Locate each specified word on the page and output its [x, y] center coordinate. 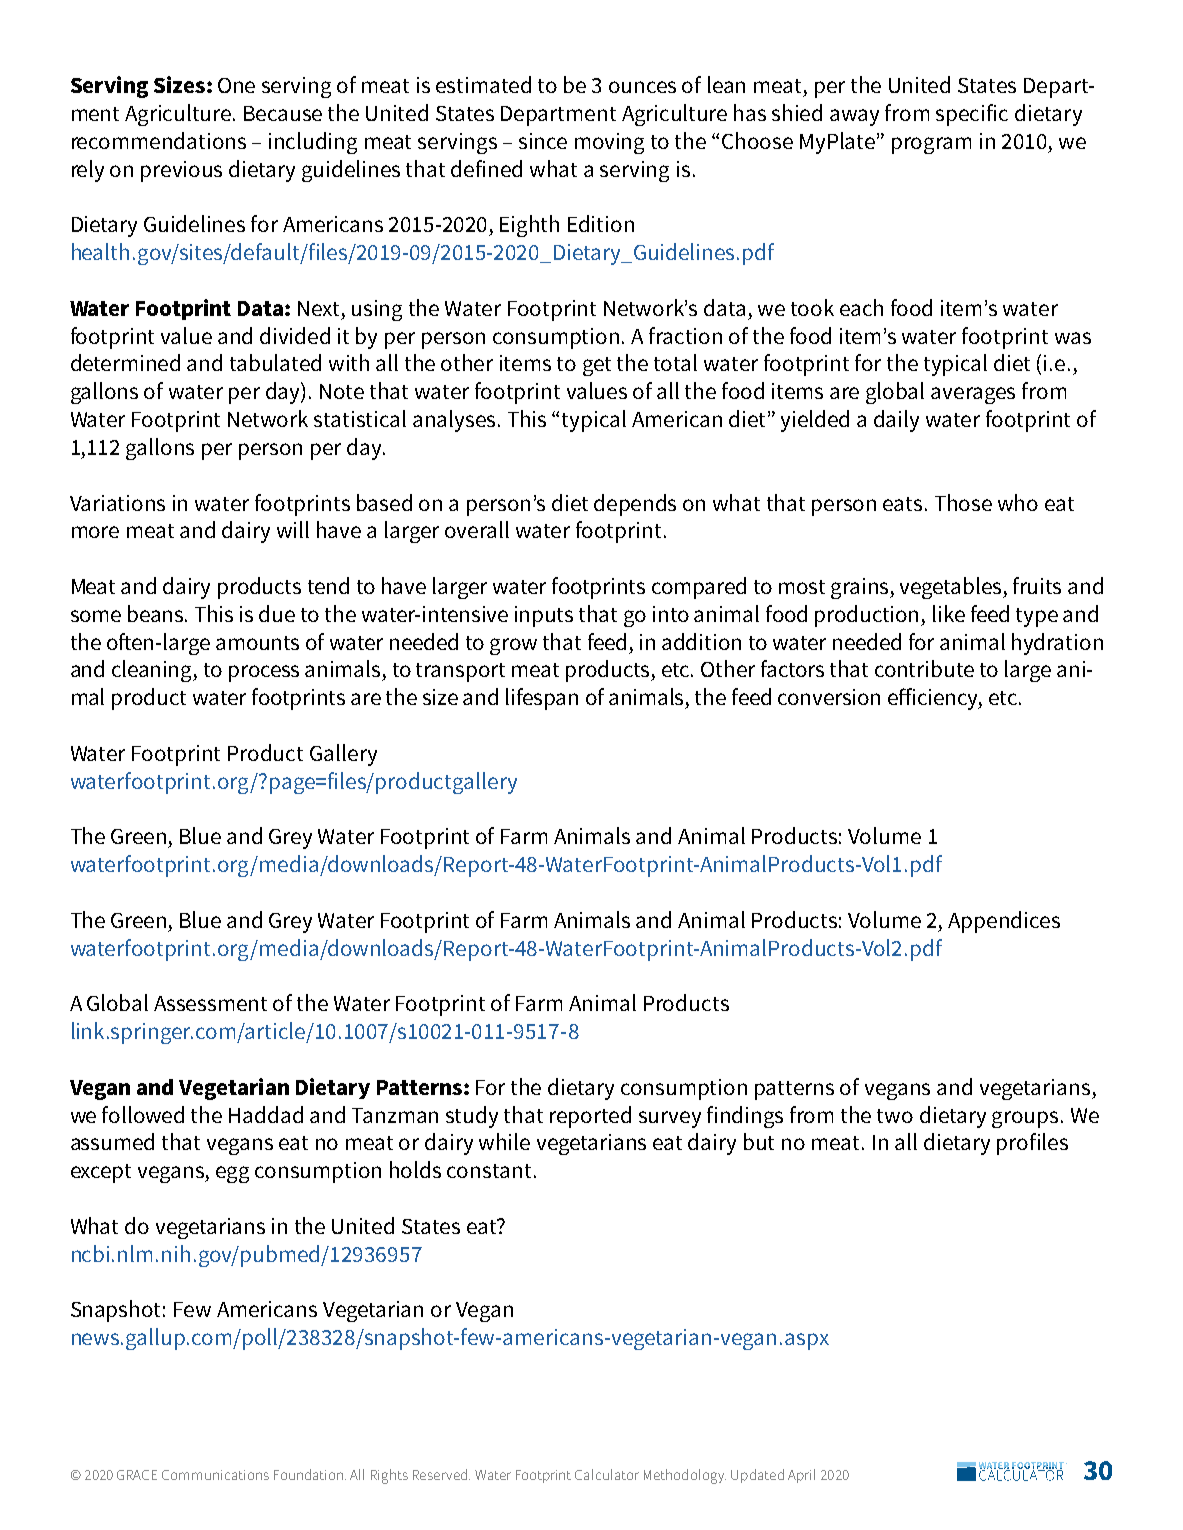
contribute [924, 668]
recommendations [159, 140]
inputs [544, 616]
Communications [215, 1475]
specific [972, 115]
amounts [257, 643]
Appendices [1004, 922]
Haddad [266, 1114]
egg [232, 1174]
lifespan [542, 699]
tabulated [275, 362]
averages [973, 395]
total [675, 362]
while [504, 1141]
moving [609, 143]
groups [1025, 1119]
